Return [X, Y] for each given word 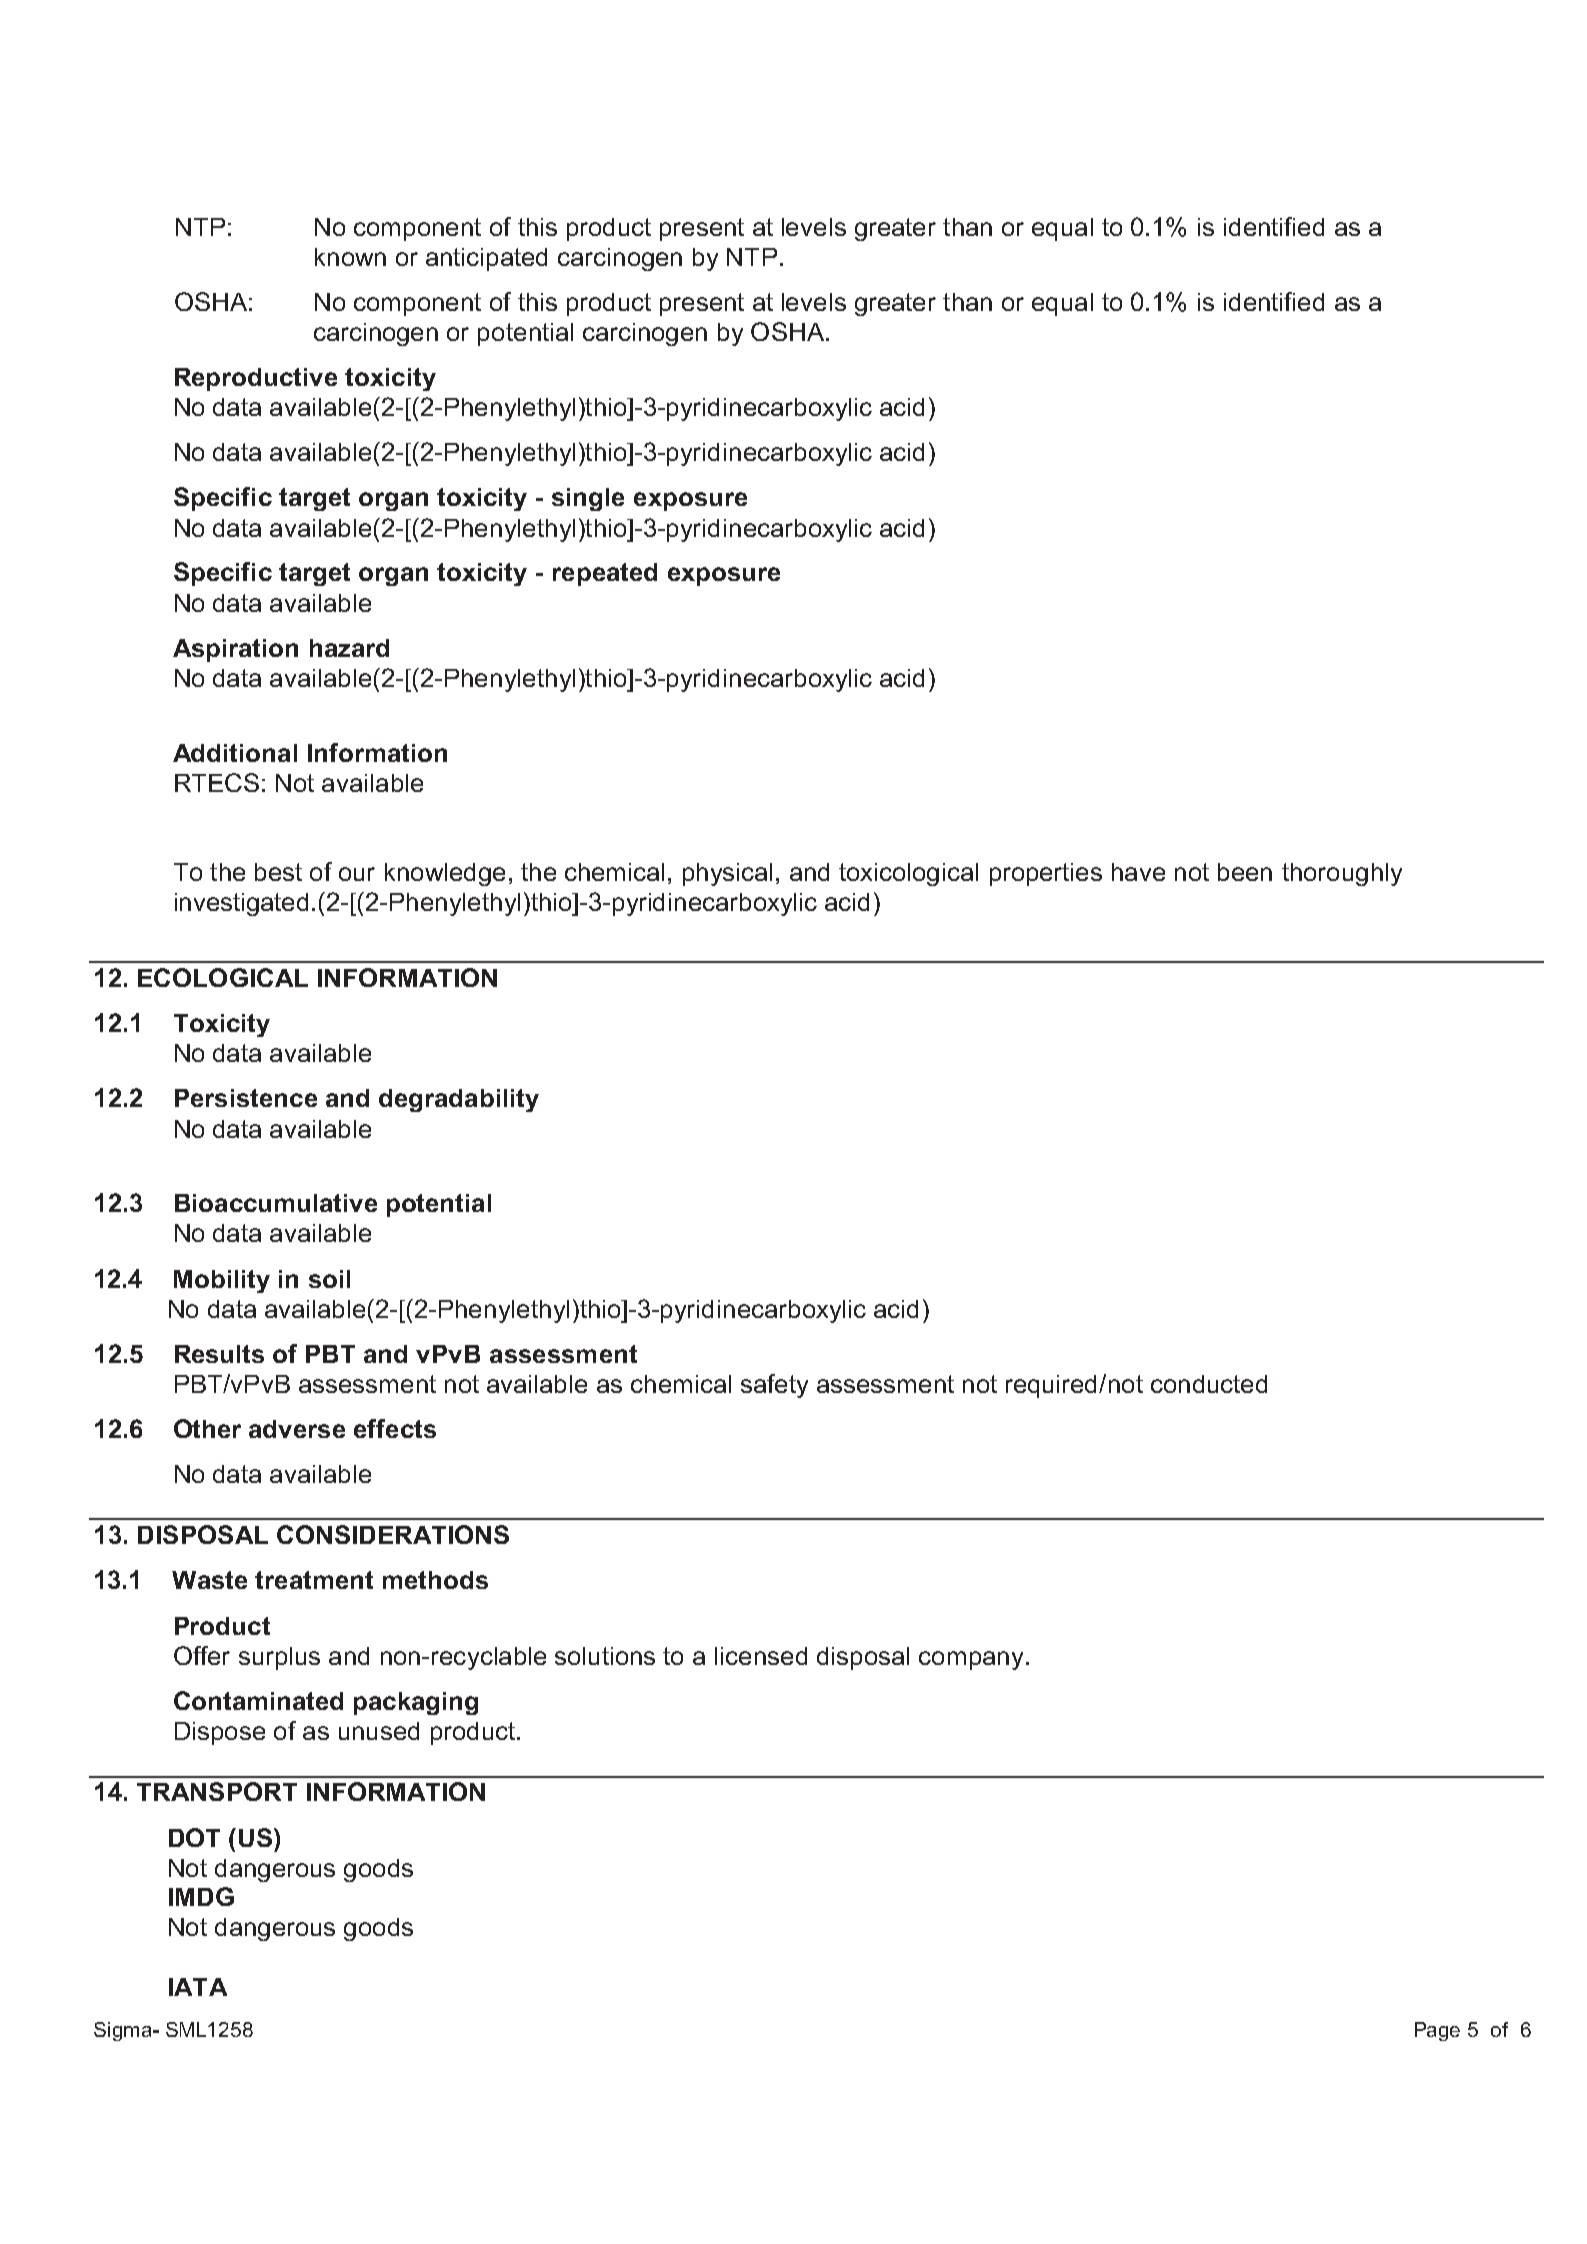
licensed [761, 1656]
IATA [198, 1987]
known [350, 257]
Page [1437, 2031]
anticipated [486, 259]
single [588, 499]
